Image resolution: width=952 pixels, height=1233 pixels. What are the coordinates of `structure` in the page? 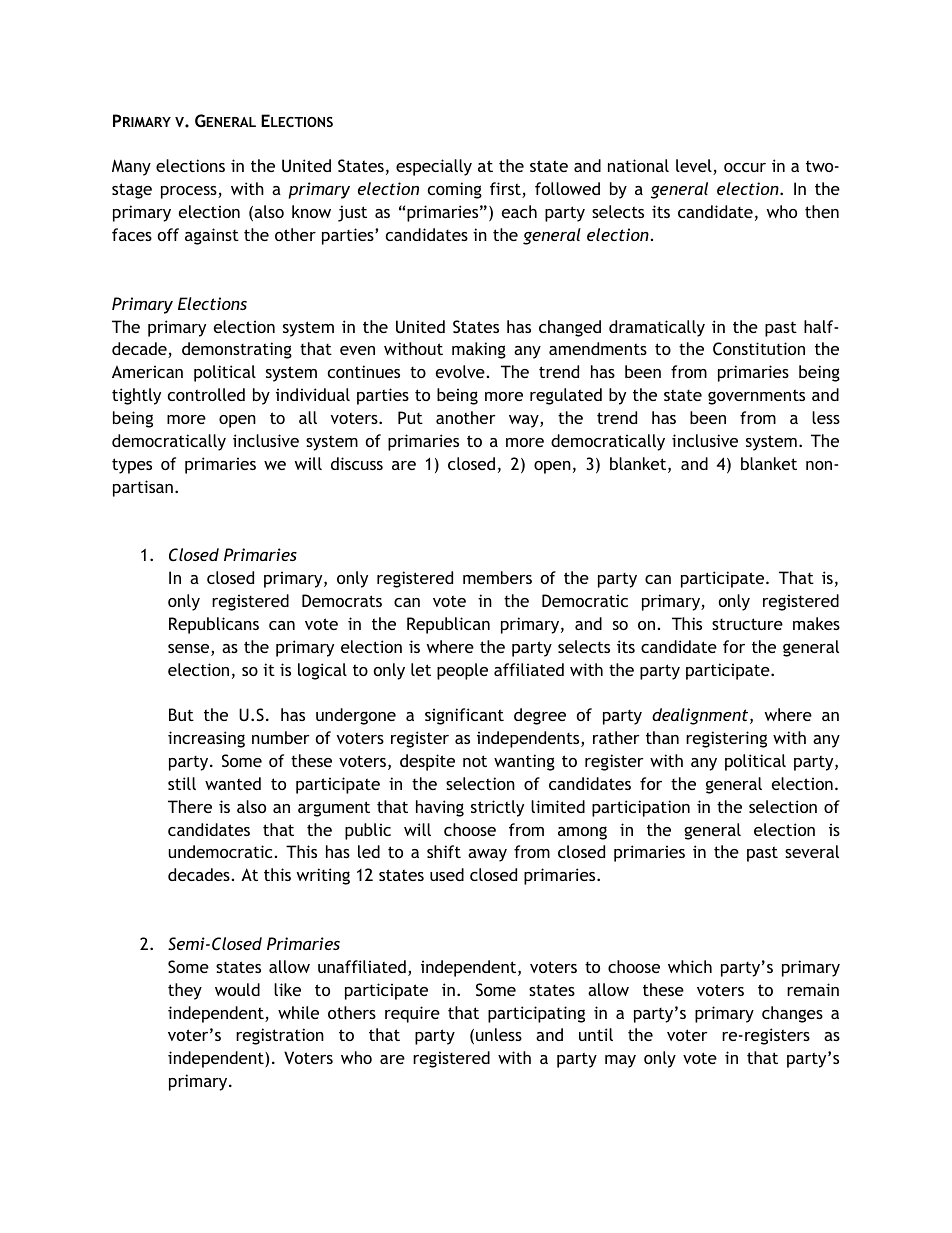 It's located at (747, 624).
